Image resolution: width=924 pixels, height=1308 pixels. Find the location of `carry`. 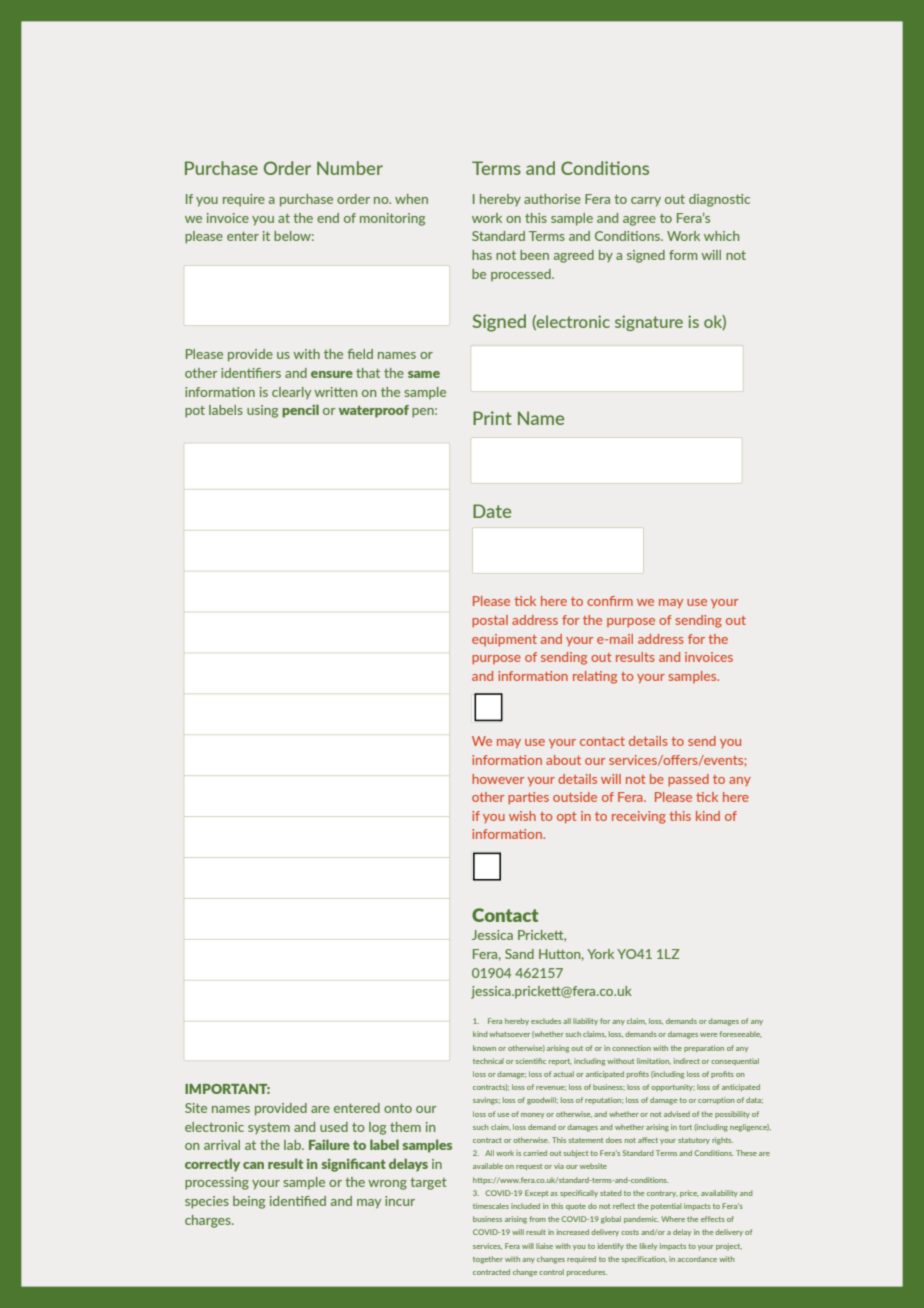

carry is located at coordinates (646, 202).
